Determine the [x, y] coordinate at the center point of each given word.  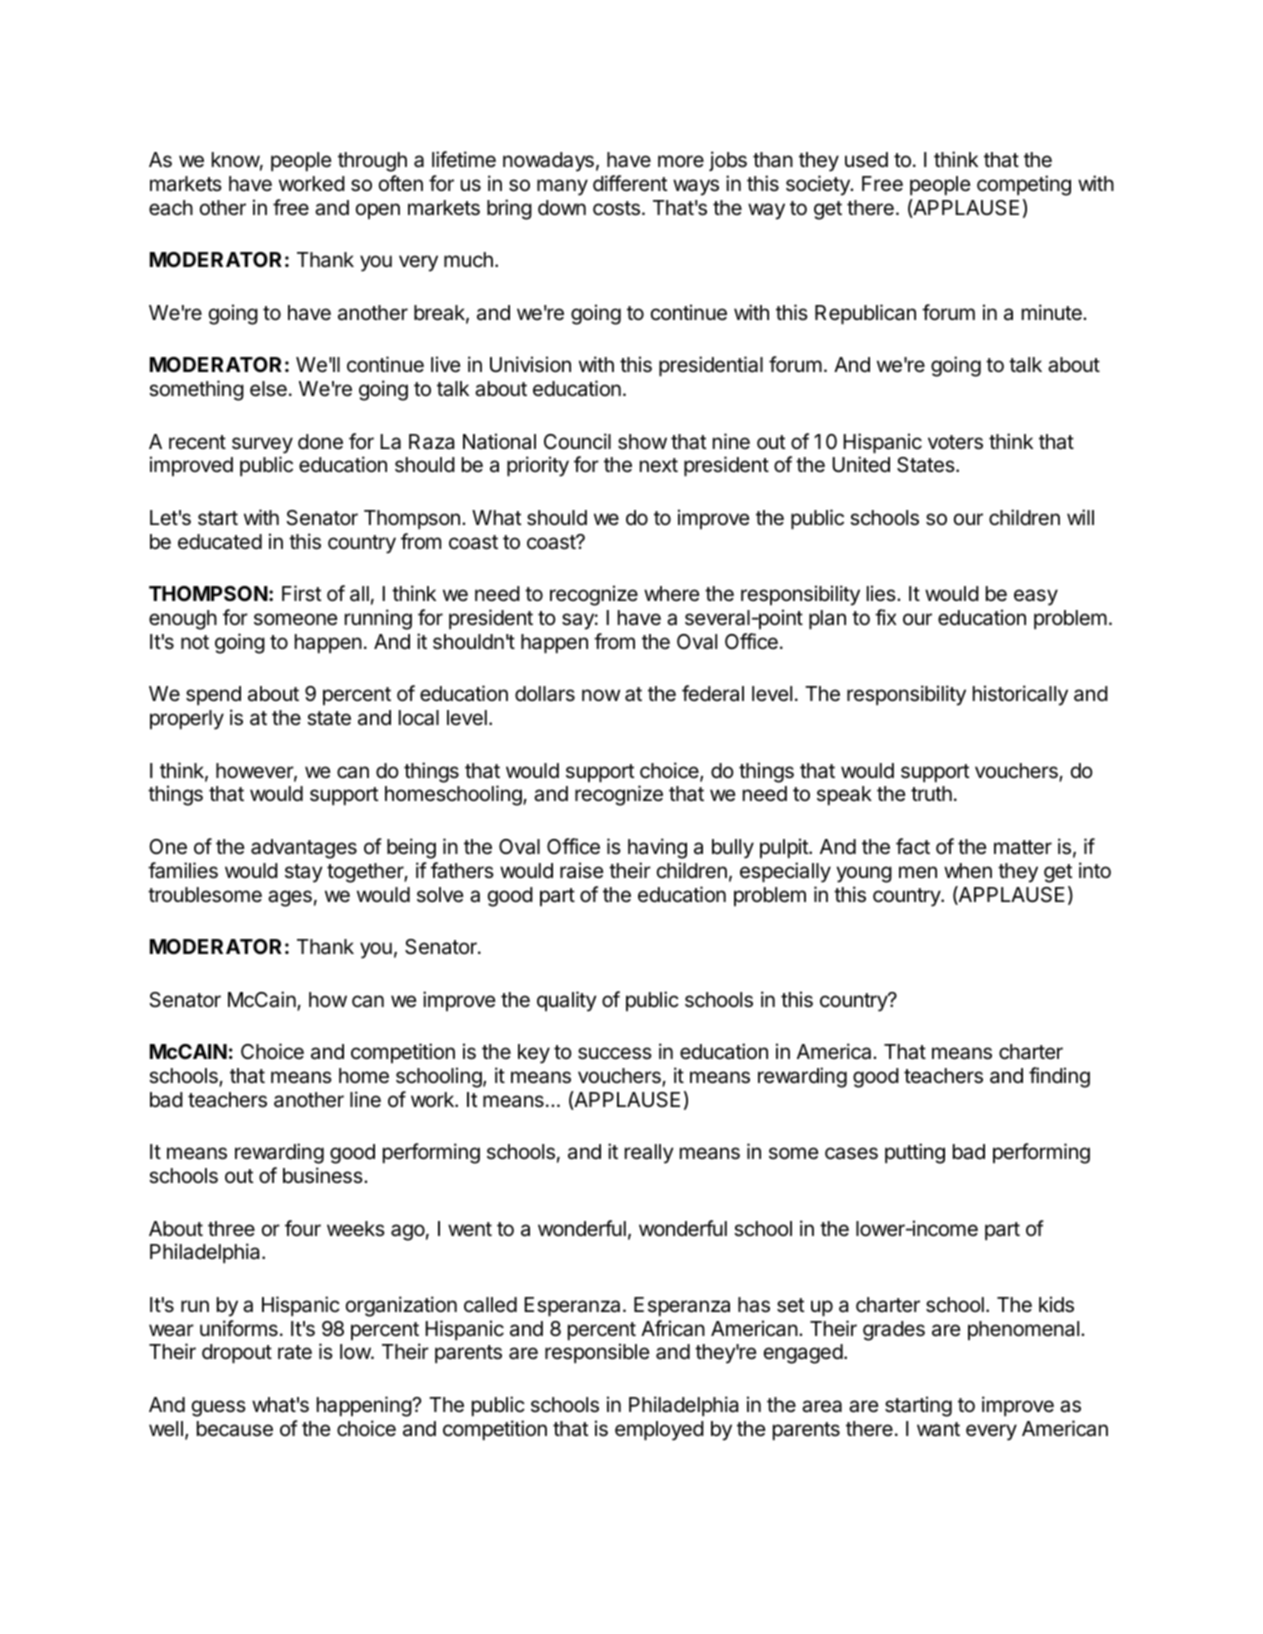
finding [1059, 1077]
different [630, 183]
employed [659, 1431]
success [615, 1053]
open [378, 211]
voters [955, 442]
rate [295, 1352]
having [657, 848]
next [659, 465]
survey [262, 445]
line [365, 1099]
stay [304, 873]
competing [1024, 185]
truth [931, 793]
